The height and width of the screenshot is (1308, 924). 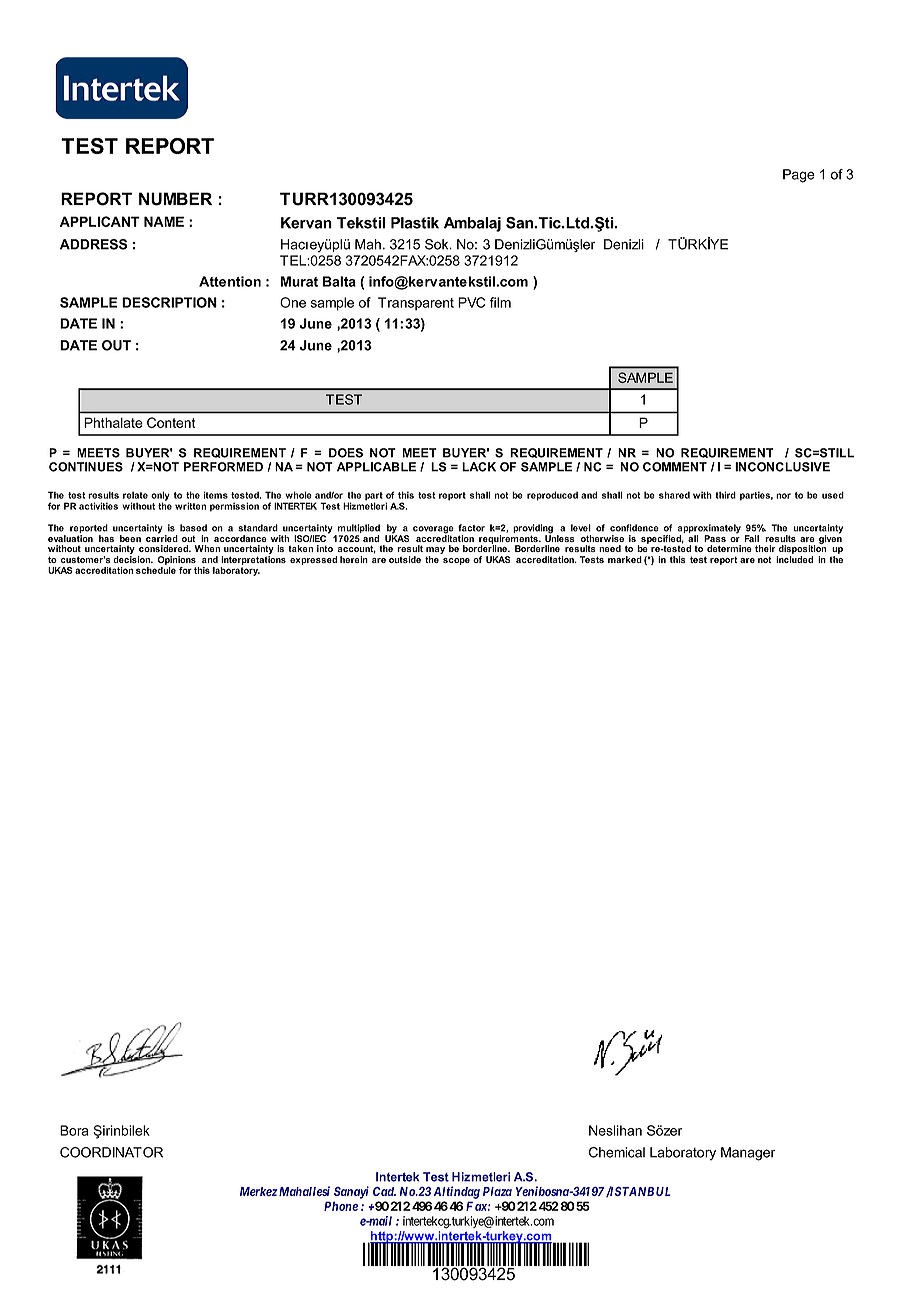 What do you see at coordinates (752, 538) in the screenshot?
I see `Fail` at bounding box center [752, 538].
